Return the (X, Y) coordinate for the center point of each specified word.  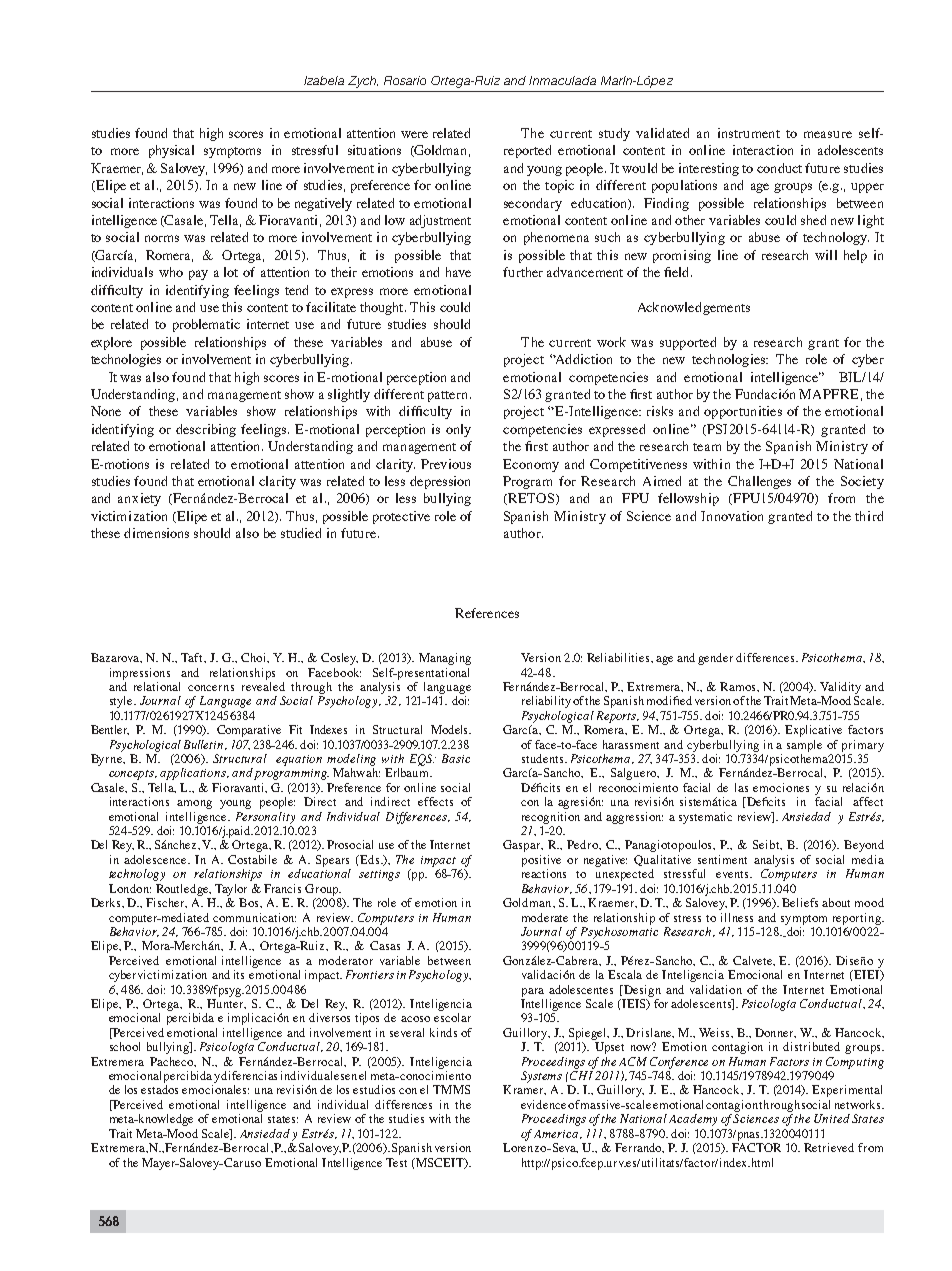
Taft (193, 657)
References (487, 613)
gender (715, 659)
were (414, 134)
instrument (749, 133)
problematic (206, 325)
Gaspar (523, 846)
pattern (447, 396)
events (733, 874)
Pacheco (173, 1062)
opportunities (743, 412)
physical (171, 151)
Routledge (183, 890)
